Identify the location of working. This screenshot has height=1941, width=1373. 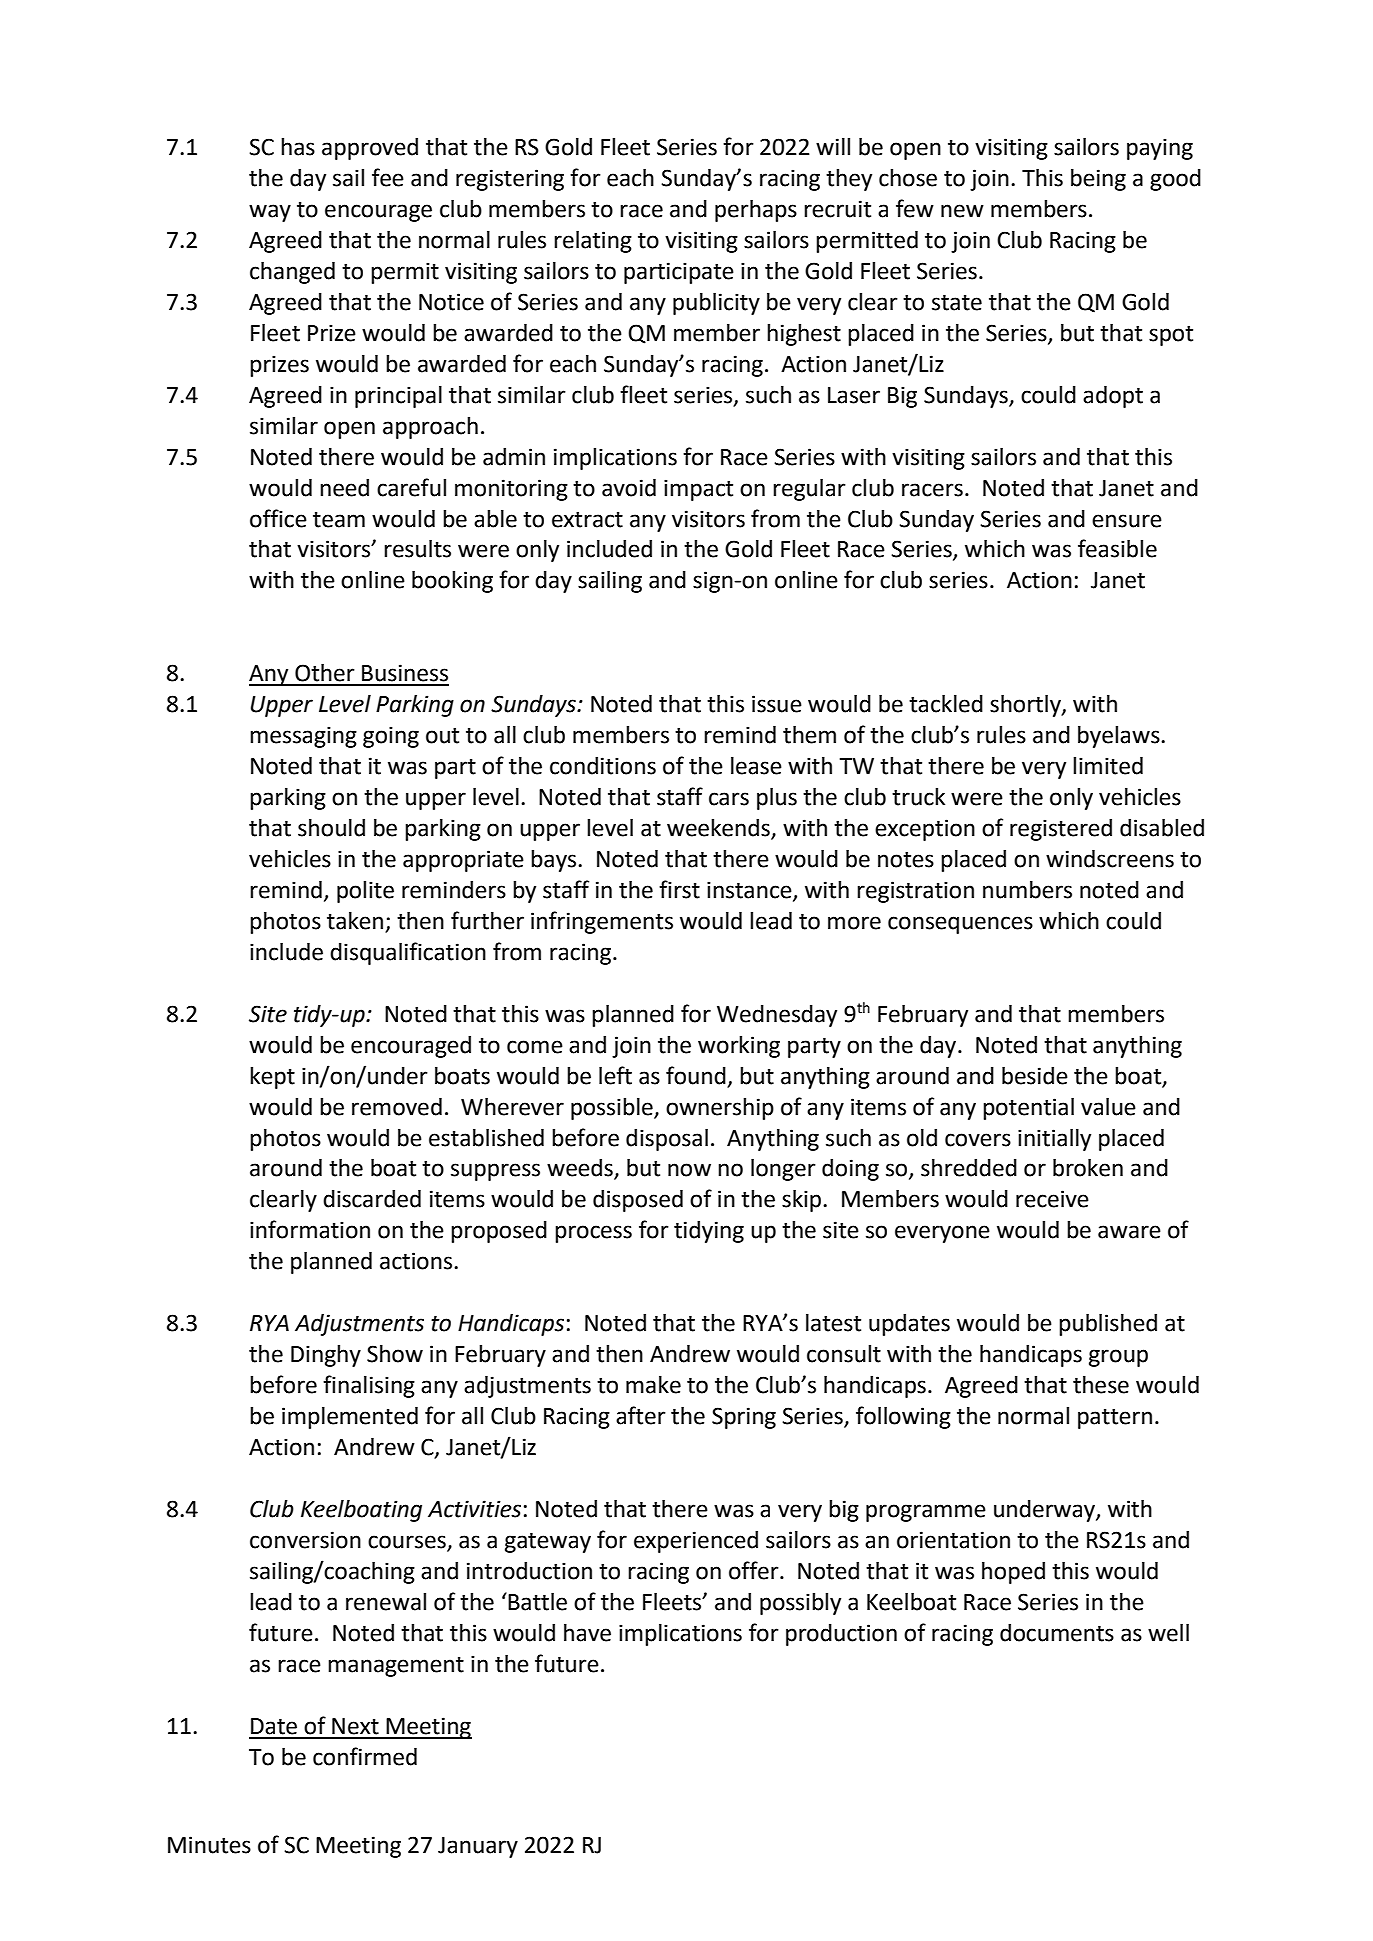
(739, 1047).
